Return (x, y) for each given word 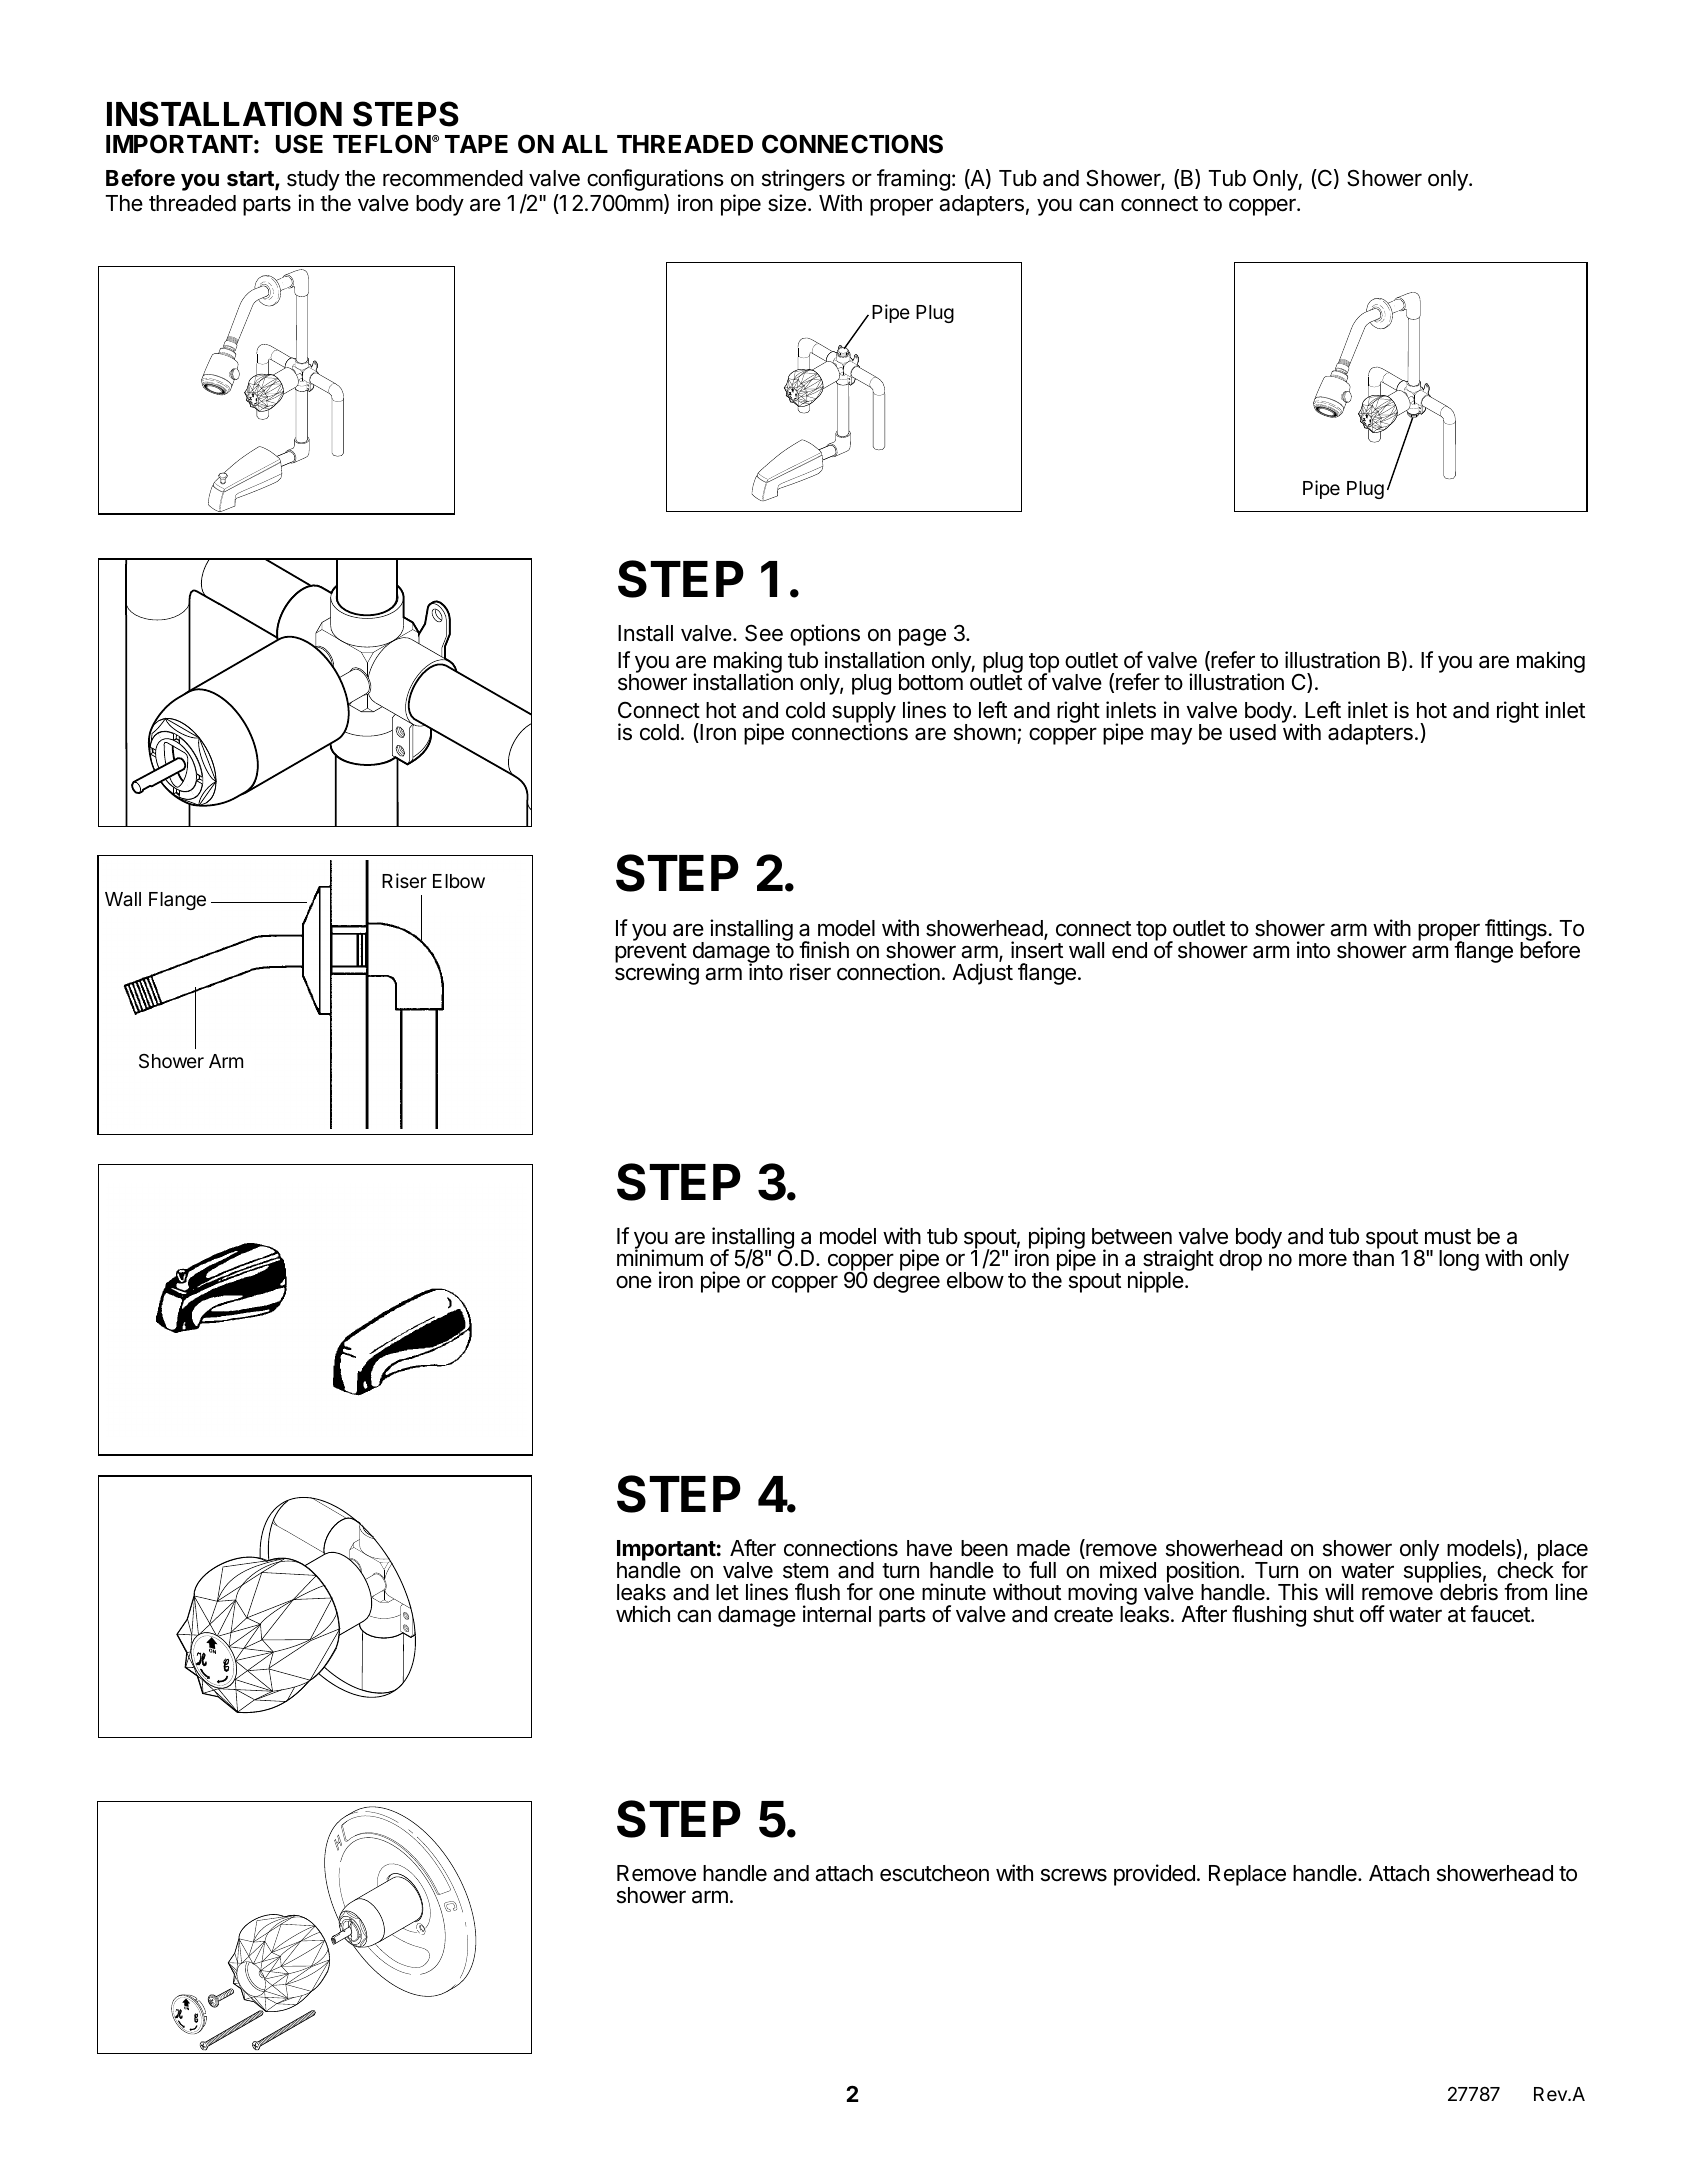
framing (913, 180)
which (643, 1614)
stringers (803, 180)
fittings (1517, 931)
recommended (453, 178)
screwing (657, 973)
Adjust (982, 974)
